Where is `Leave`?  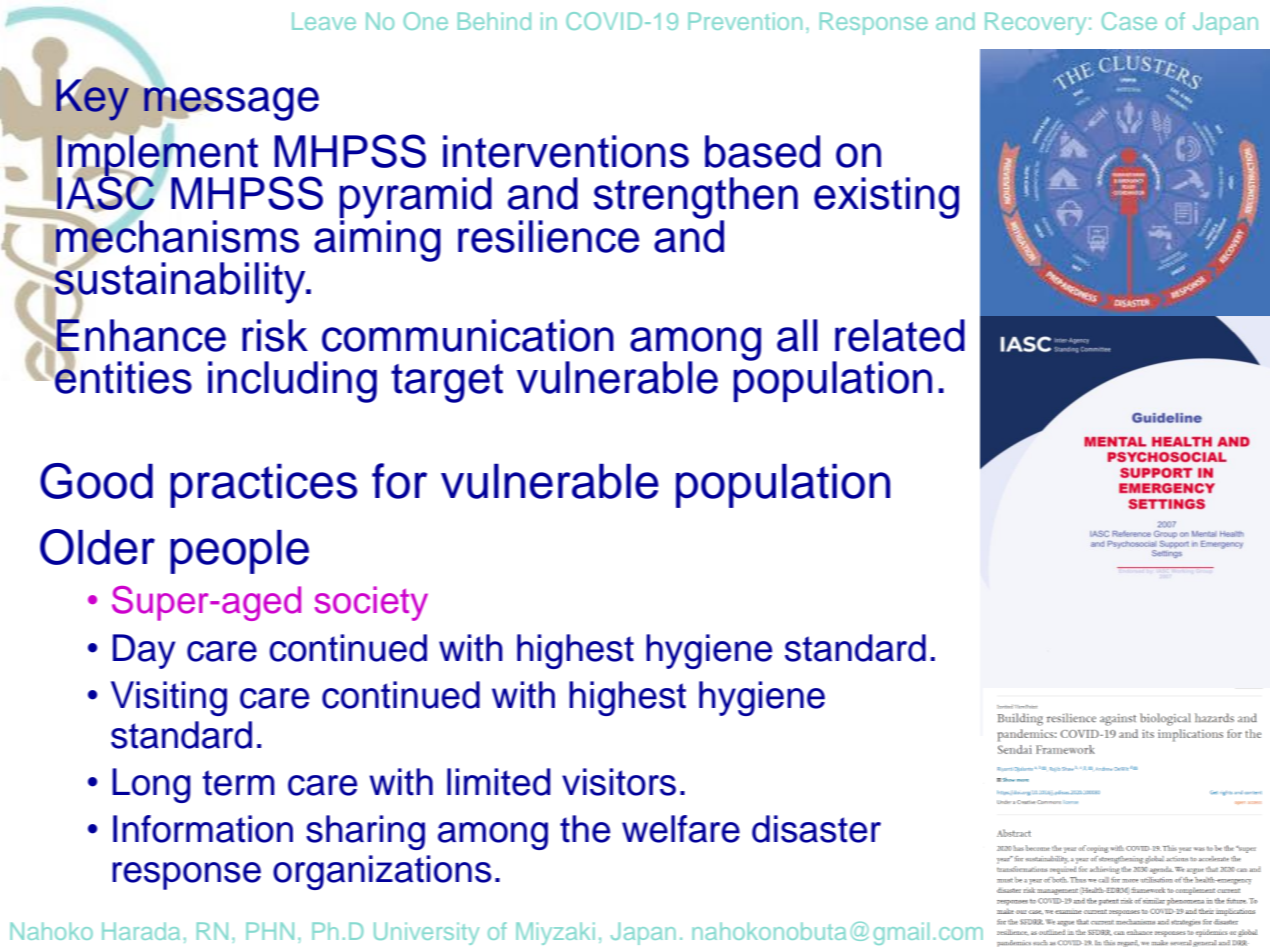
Leave is located at coordinates (324, 21).
